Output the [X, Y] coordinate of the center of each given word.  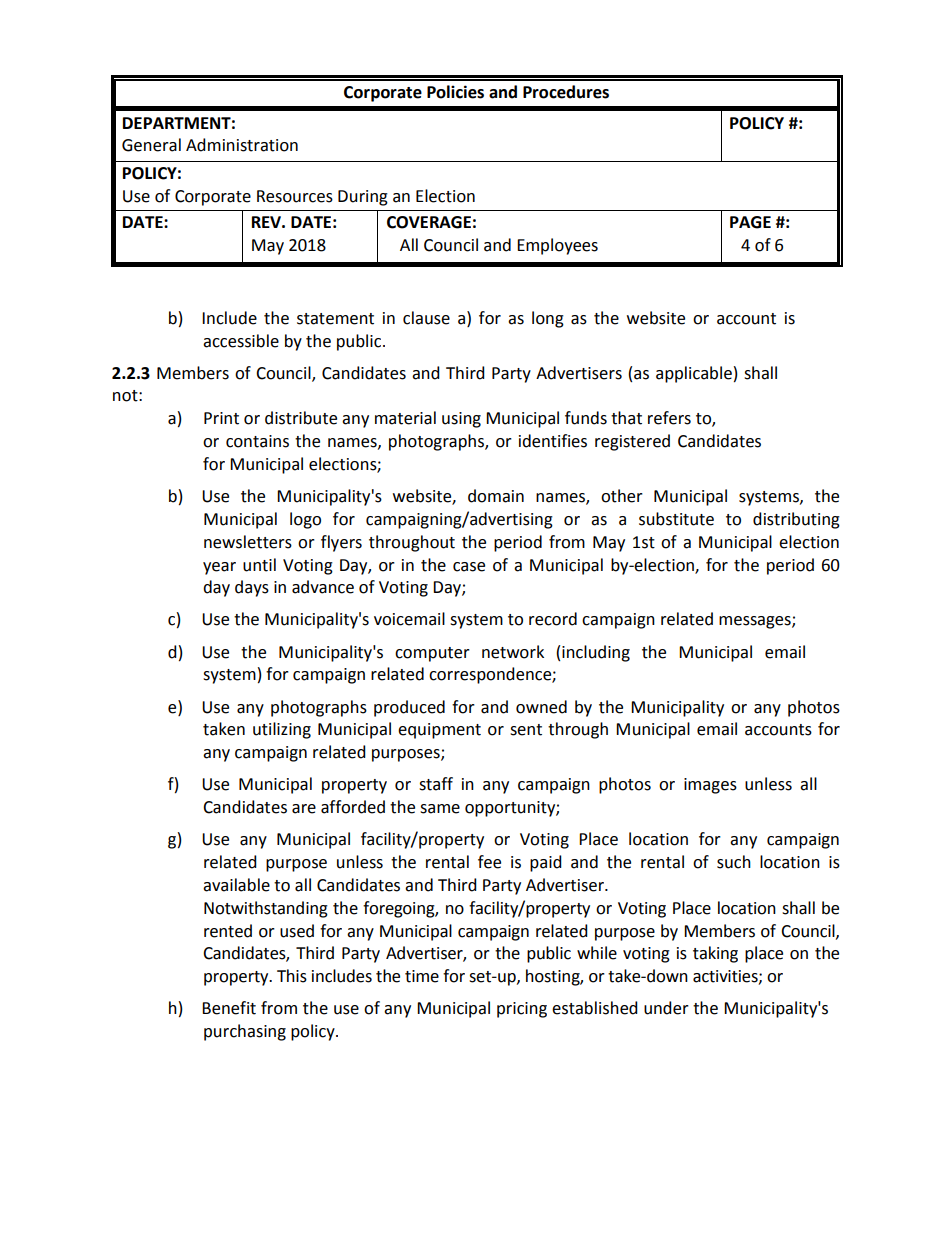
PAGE [750, 222]
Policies [455, 92]
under [666, 1008]
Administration [242, 145]
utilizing [282, 730]
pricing [522, 1010]
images [710, 786]
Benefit [229, 1008]
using [461, 420]
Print [221, 418]
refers [669, 418]
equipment [439, 731]
